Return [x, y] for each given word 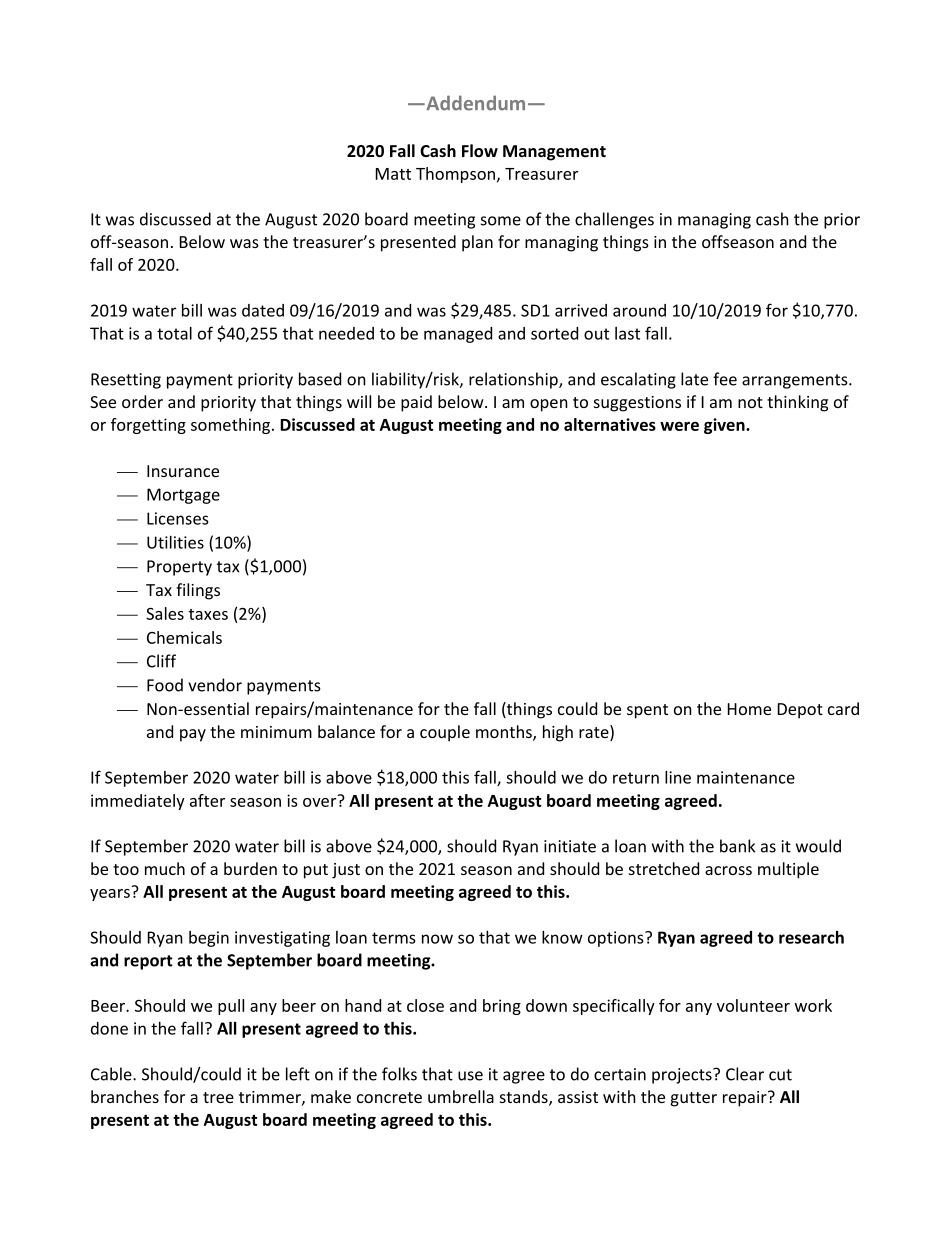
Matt [393, 174]
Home [749, 709]
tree [218, 1097]
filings [198, 591]
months [505, 732]
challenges [614, 220]
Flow [480, 150]
